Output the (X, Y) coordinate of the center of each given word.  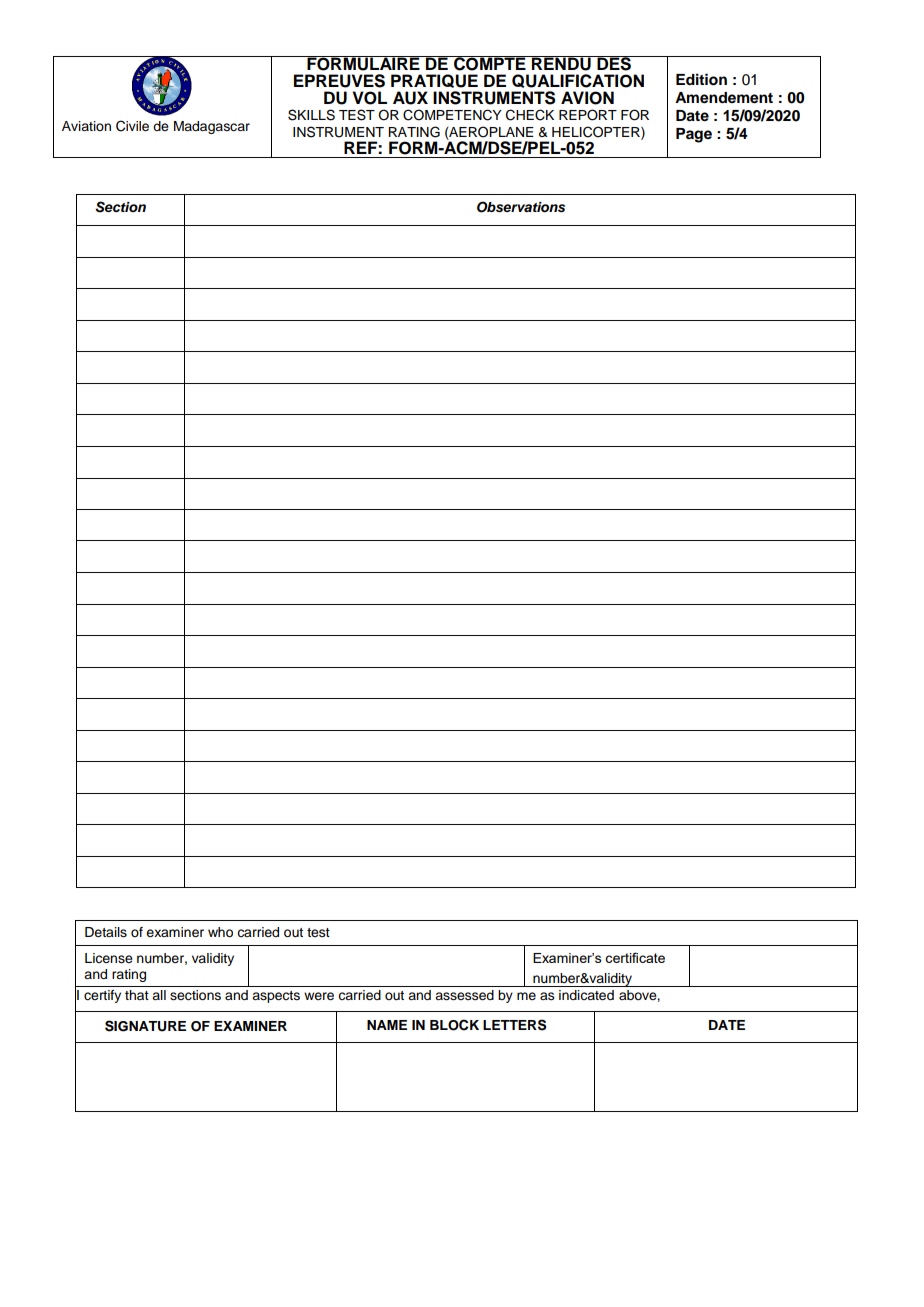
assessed (464, 995)
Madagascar (212, 127)
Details (106, 932)
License (109, 958)
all (159, 995)
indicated (586, 995)
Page (694, 135)
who (220, 932)
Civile (132, 126)
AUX (410, 98)
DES (614, 63)
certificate (635, 957)
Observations (521, 207)
